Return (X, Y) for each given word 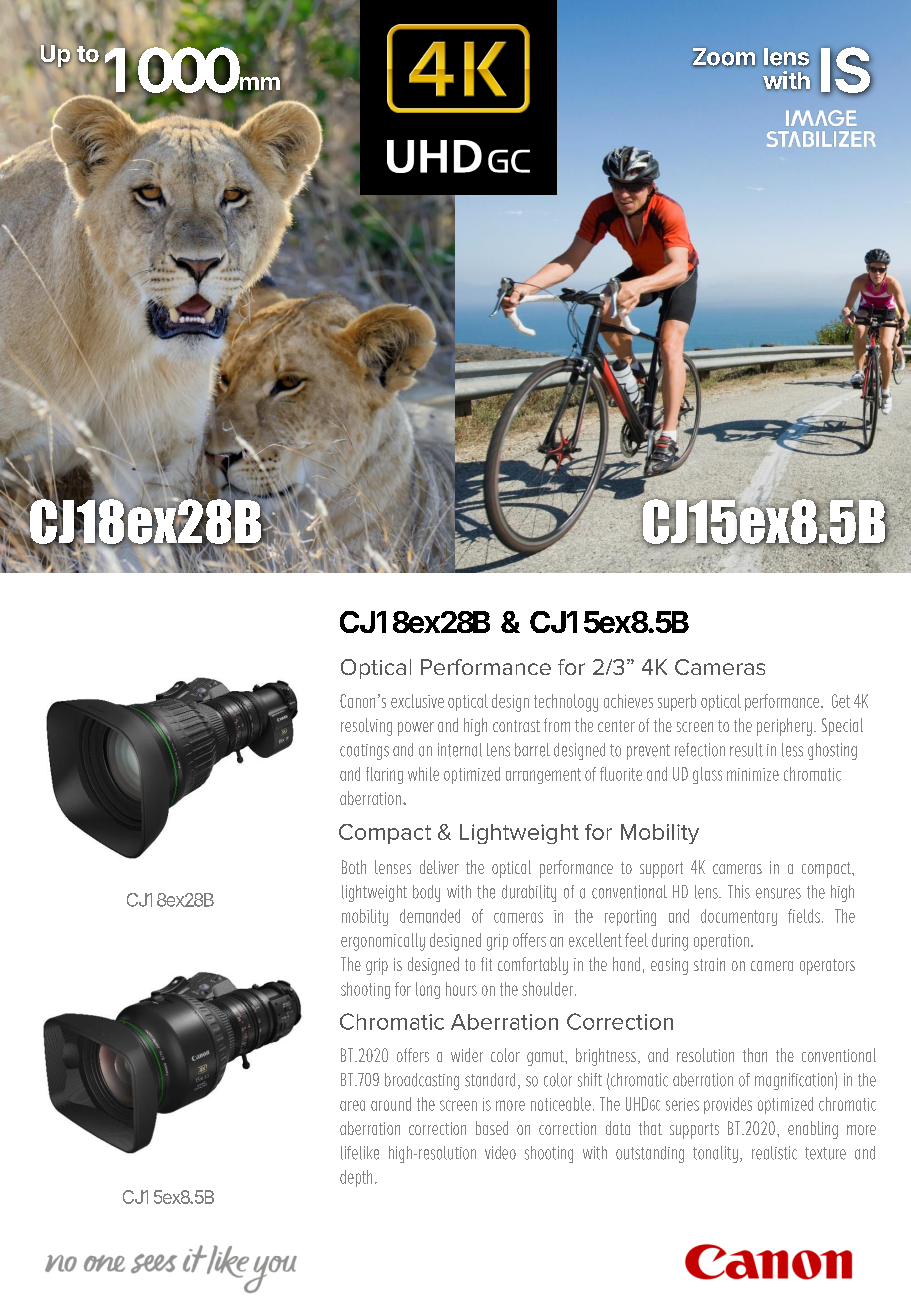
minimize (753, 774)
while (423, 774)
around (391, 1104)
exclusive (417, 701)
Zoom (724, 57)
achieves (628, 701)
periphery (784, 727)
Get (841, 701)
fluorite (621, 774)
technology (566, 703)
